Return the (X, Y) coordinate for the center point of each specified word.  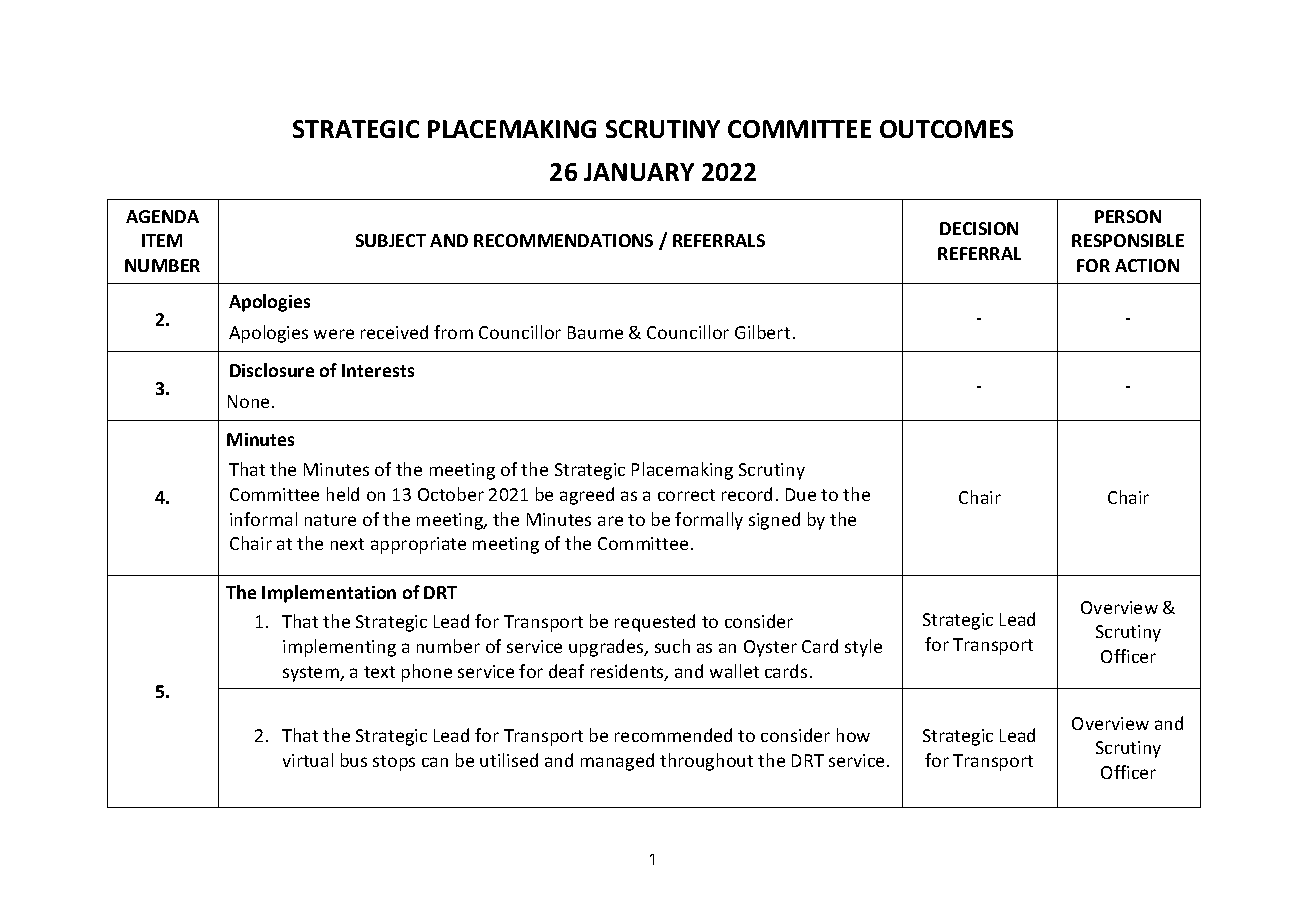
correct (686, 495)
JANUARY (639, 172)
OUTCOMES (946, 129)
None (248, 401)
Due (801, 494)
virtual (308, 760)
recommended (673, 735)
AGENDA (162, 216)
